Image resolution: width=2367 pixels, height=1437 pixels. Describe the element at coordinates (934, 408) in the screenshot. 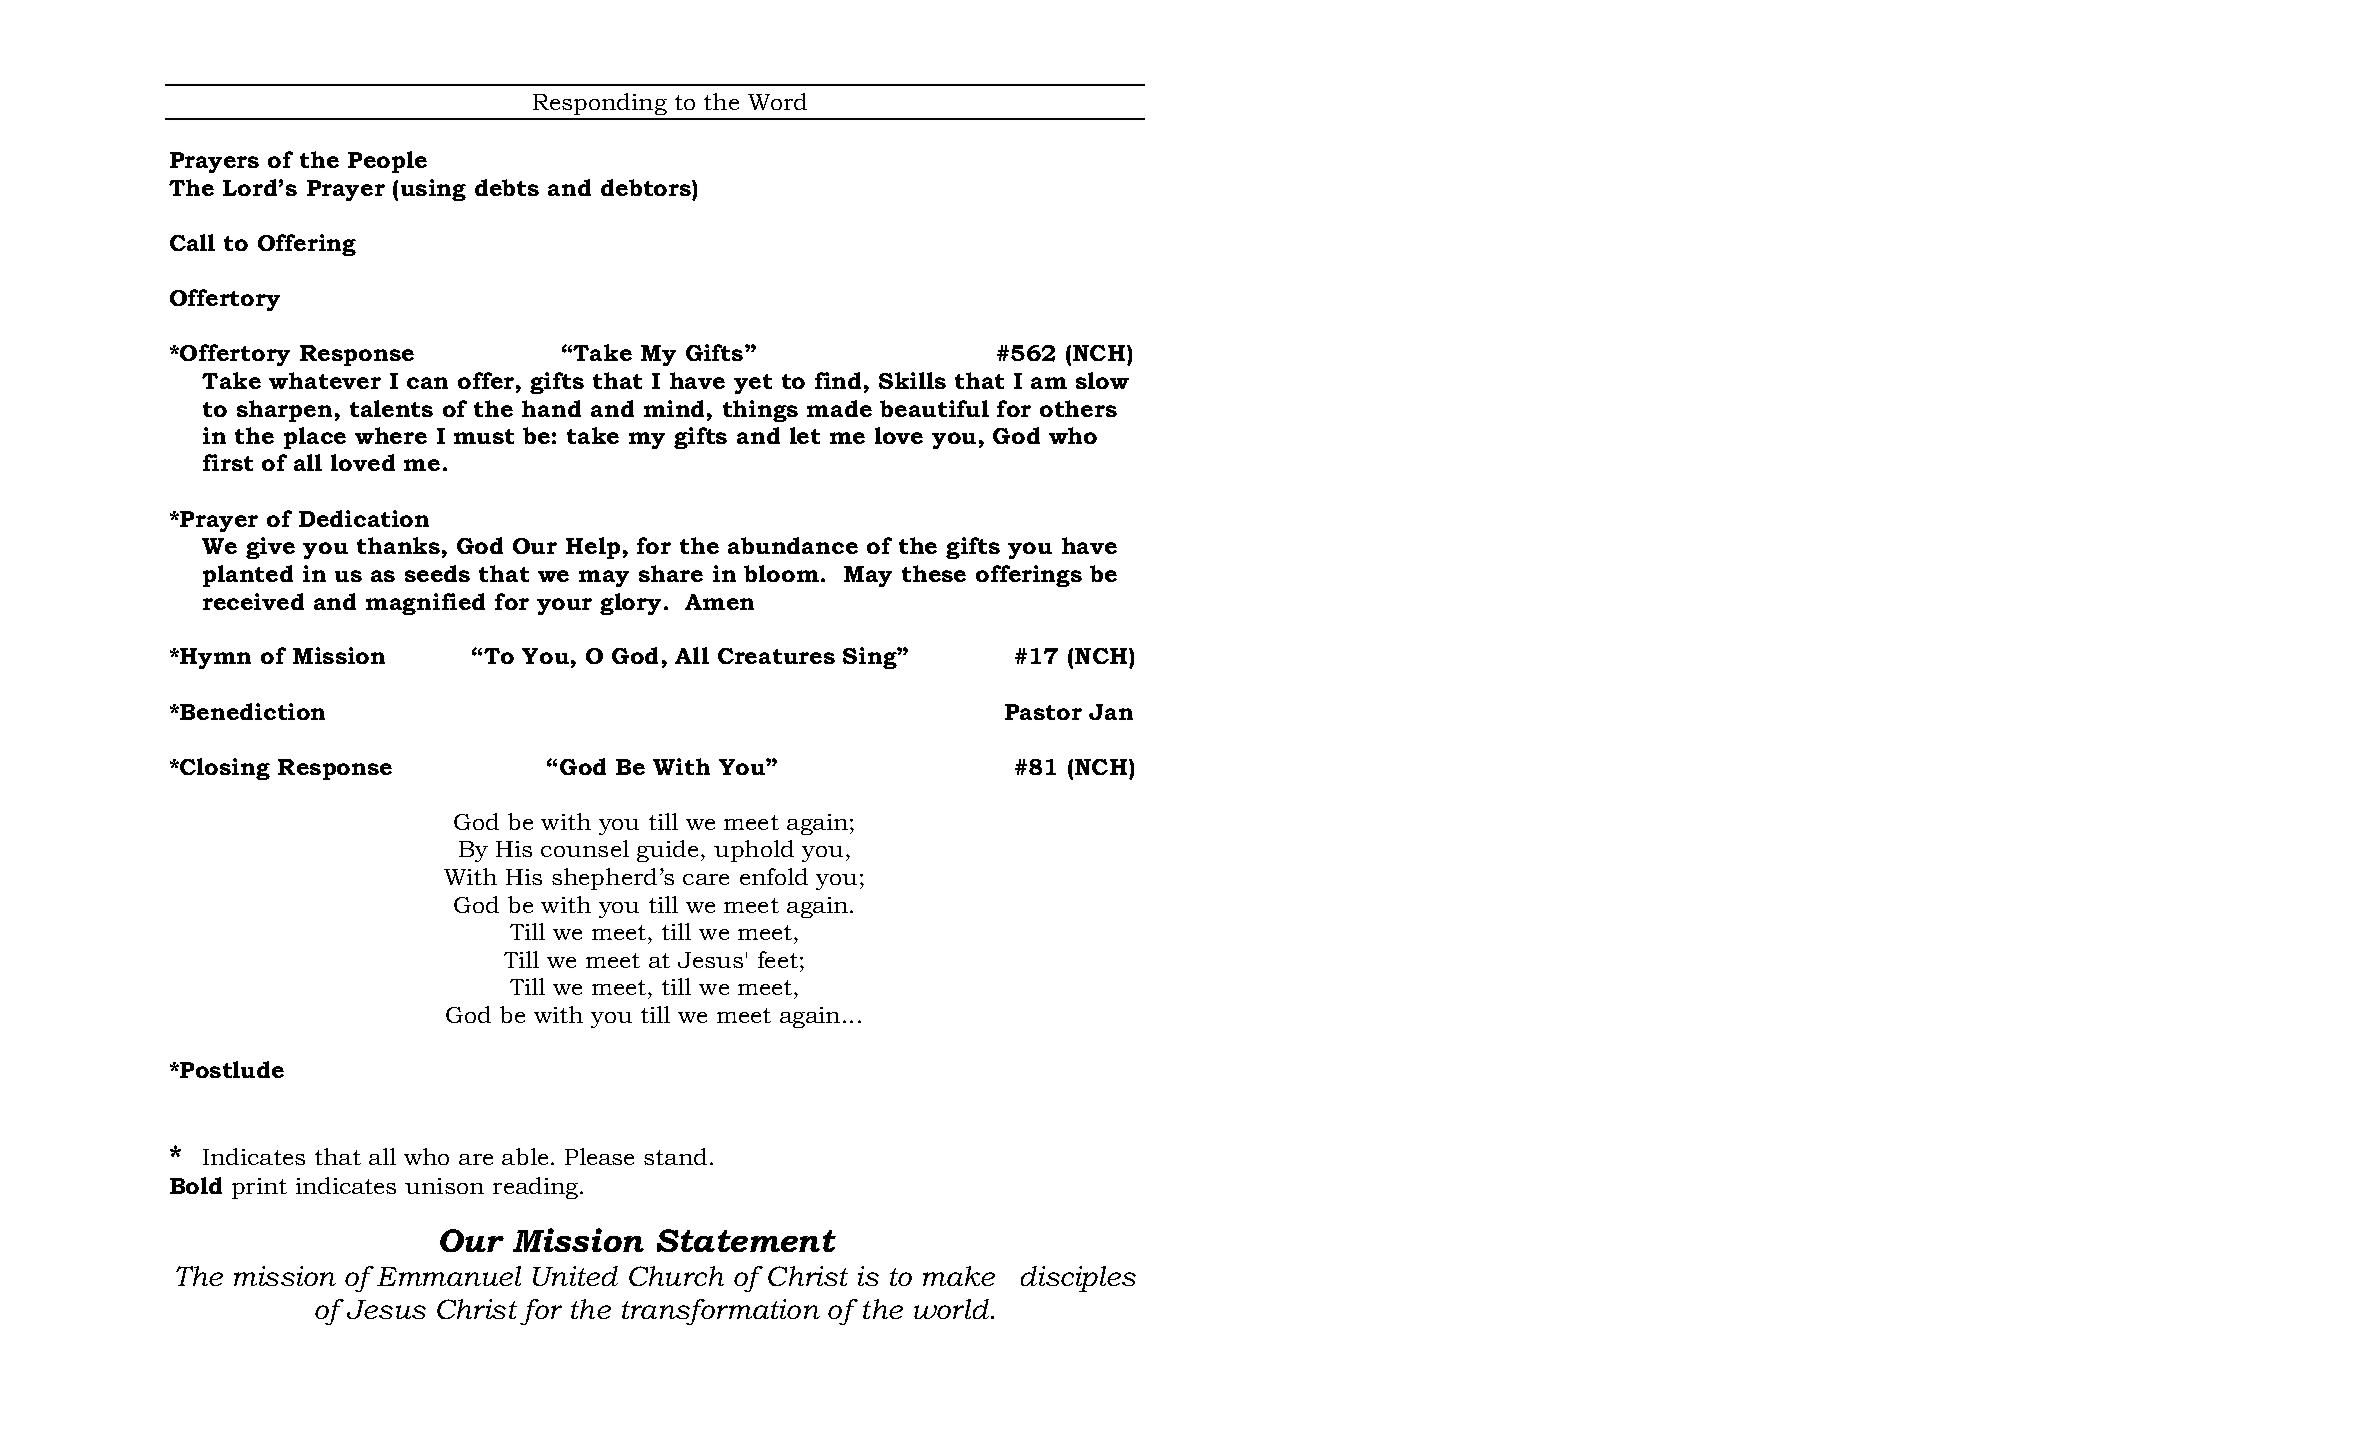

I see `beautiful` at that location.
